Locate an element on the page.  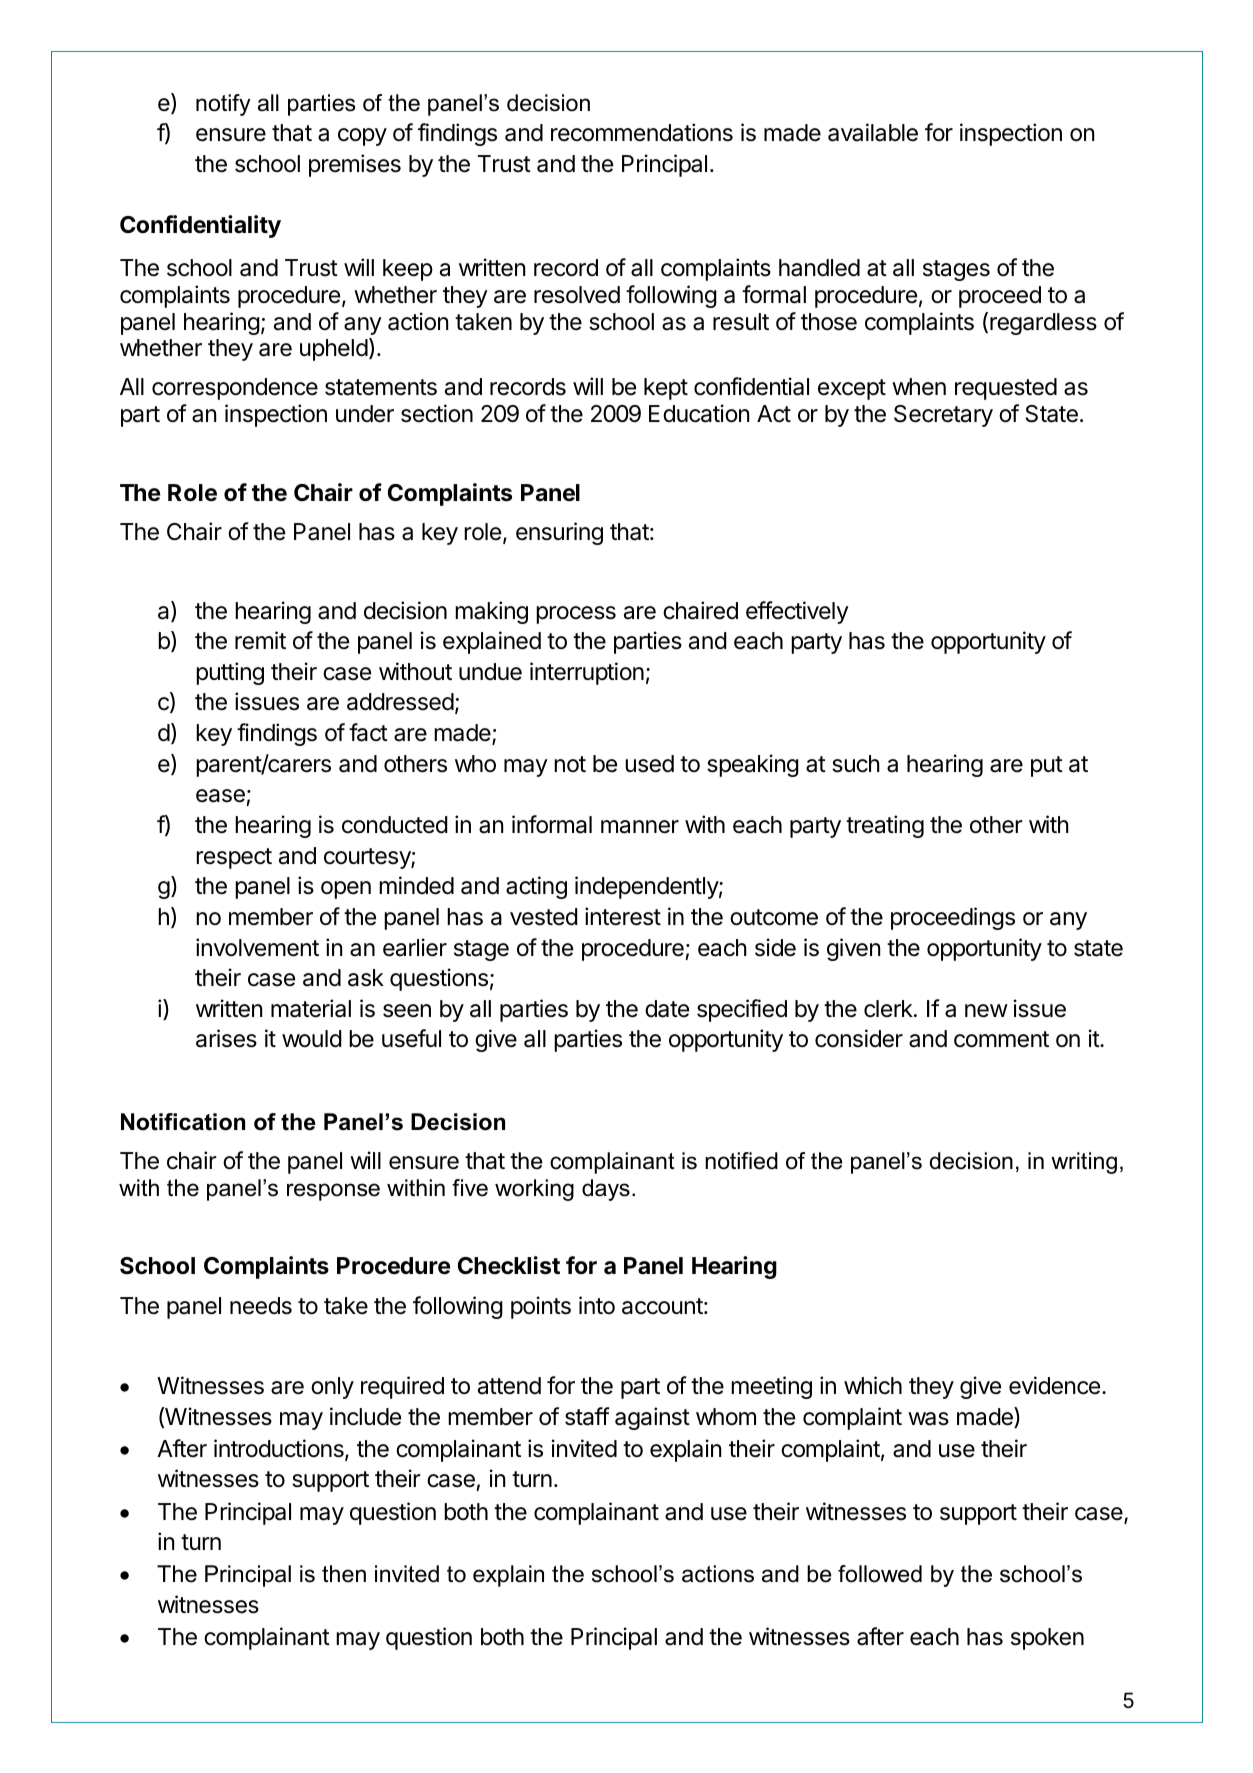
response is located at coordinates (333, 1192).
